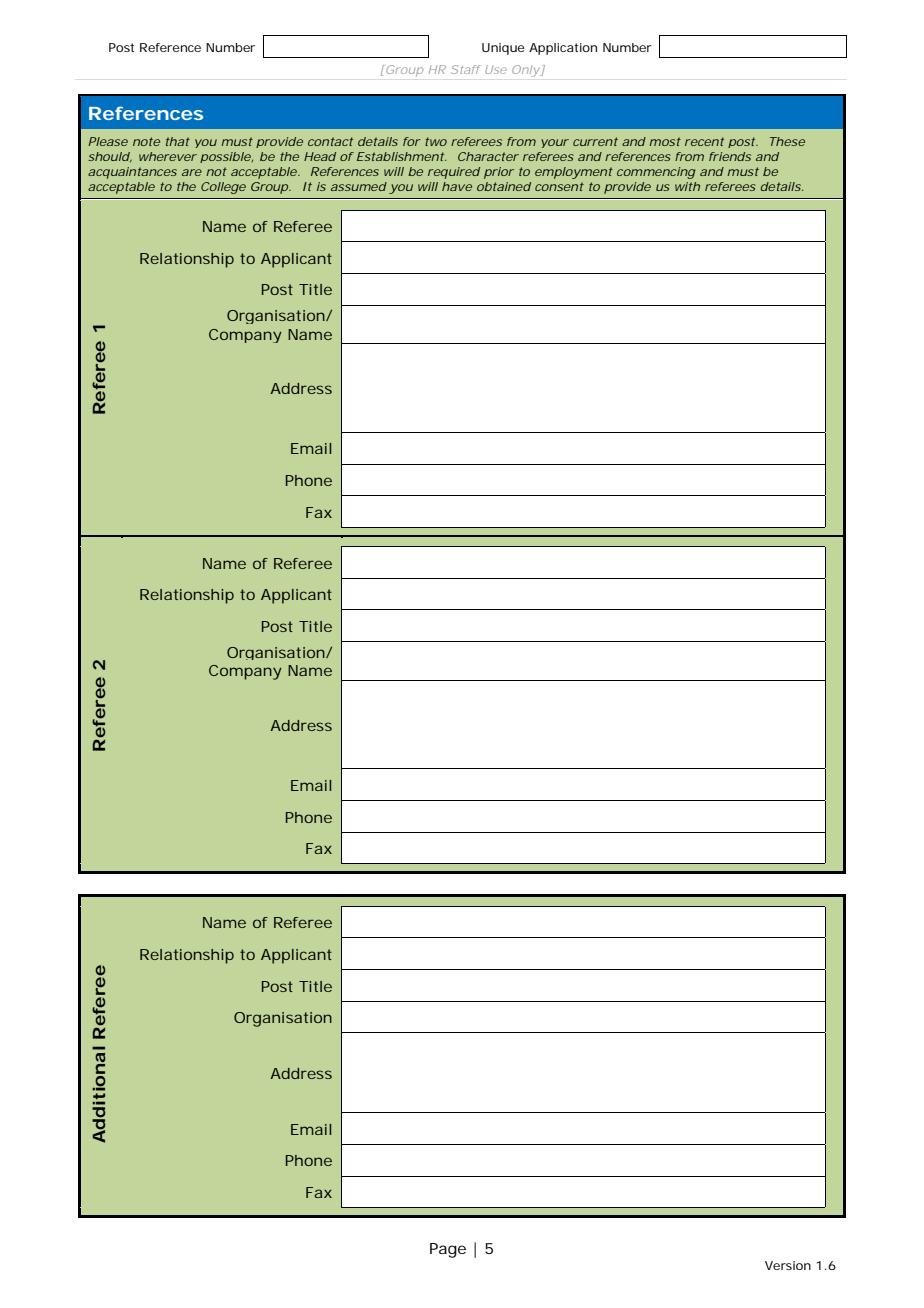 This page has height=1308, width=924. Describe the element at coordinates (457, 186) in the page. I see `have` at that location.
